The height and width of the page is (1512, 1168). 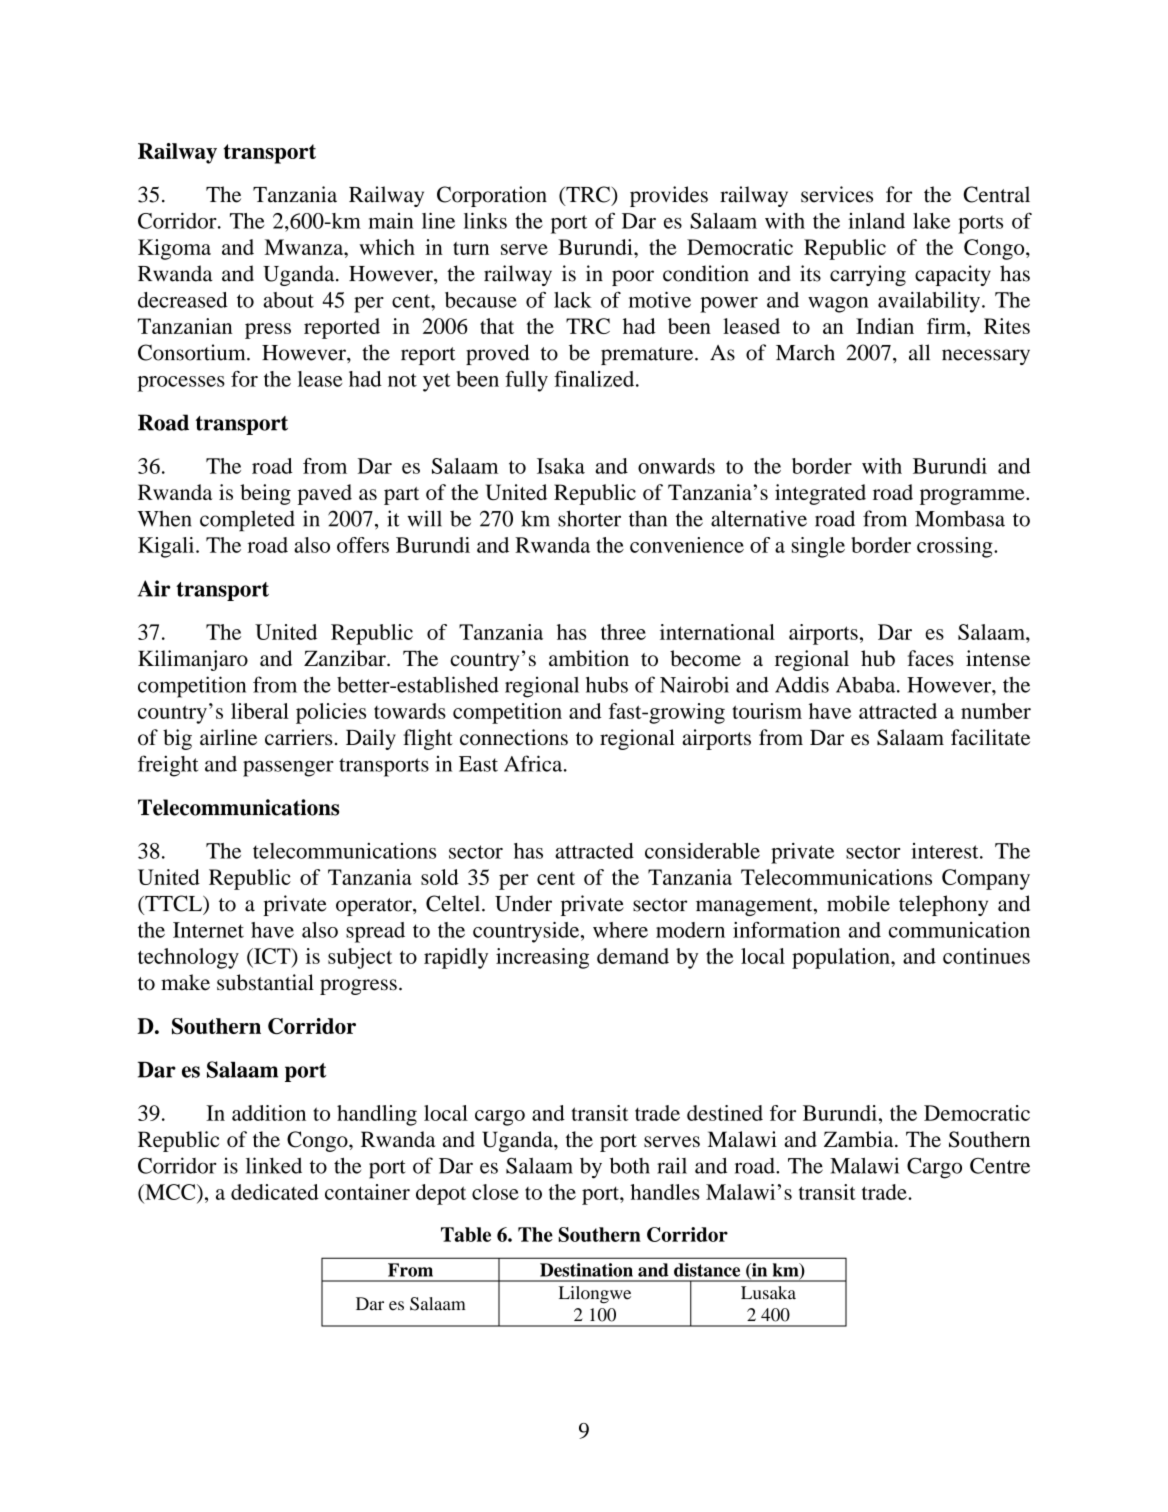 I want to click on Zambia, so click(x=860, y=1139).
